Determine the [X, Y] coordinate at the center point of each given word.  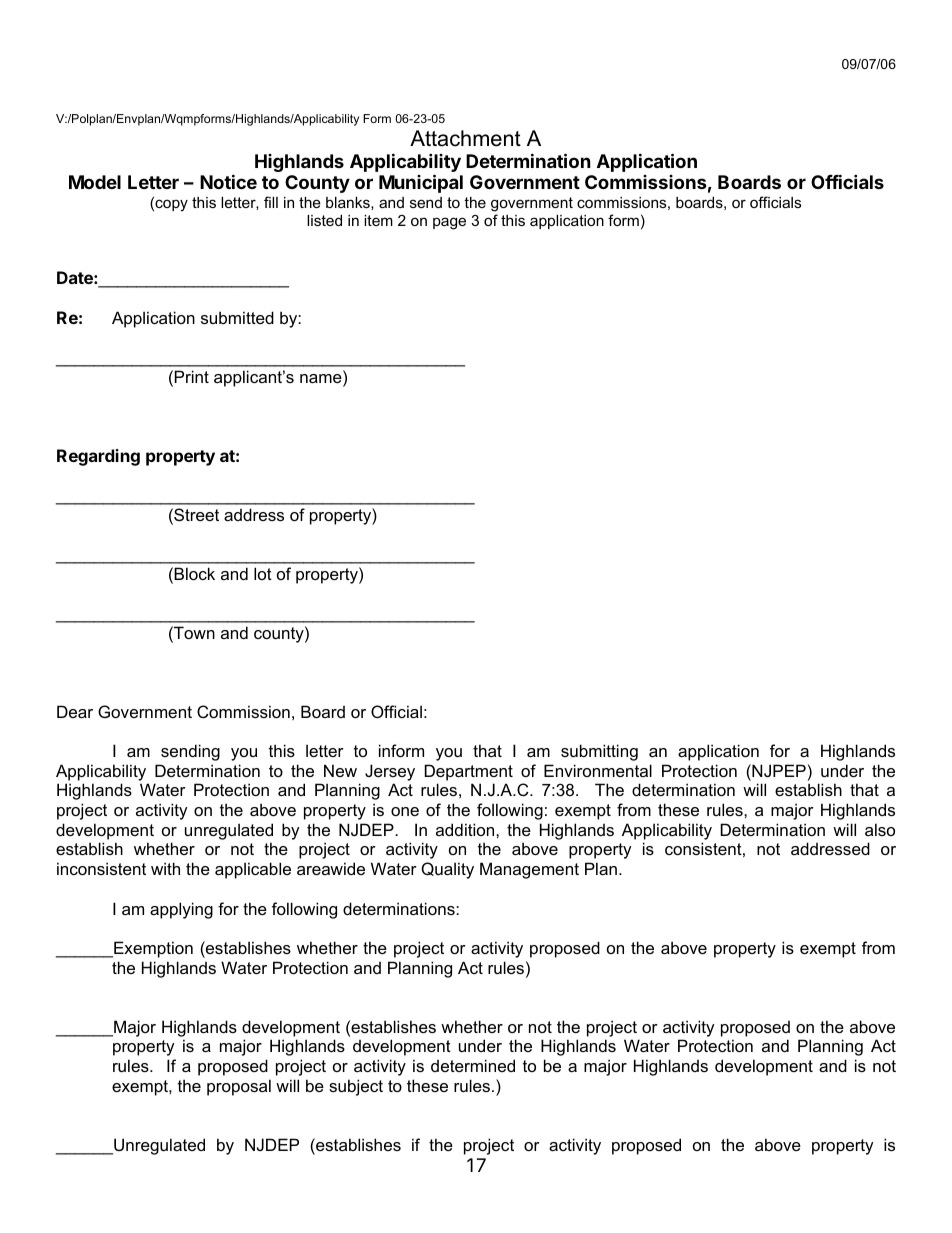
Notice [228, 181]
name [322, 380]
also [880, 829]
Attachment [465, 138]
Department [469, 772]
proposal [239, 1087]
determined [473, 1065]
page [449, 223]
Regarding [98, 457]
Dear [75, 711]
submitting [599, 752]
